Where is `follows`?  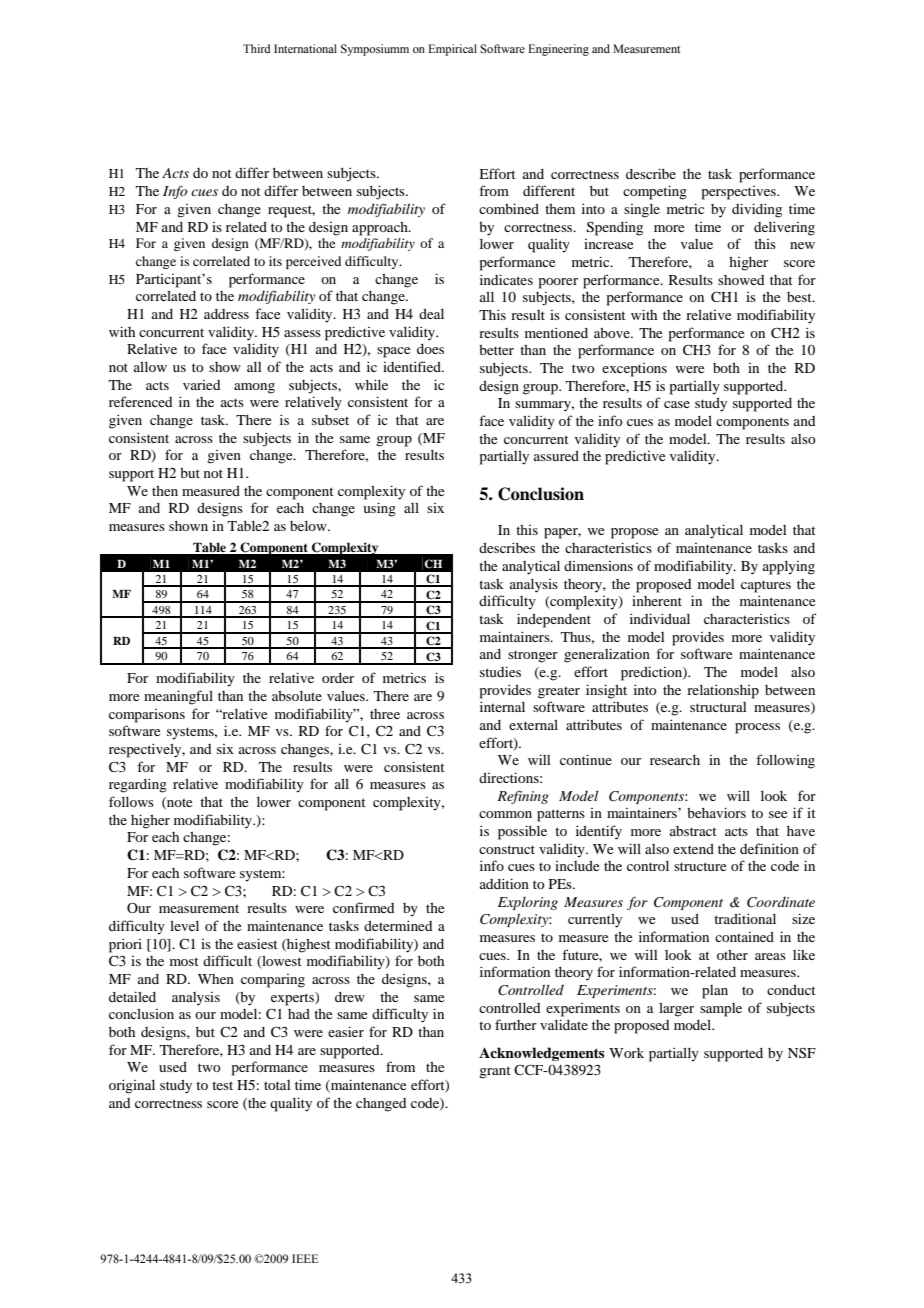 follows is located at coordinates (131, 801).
